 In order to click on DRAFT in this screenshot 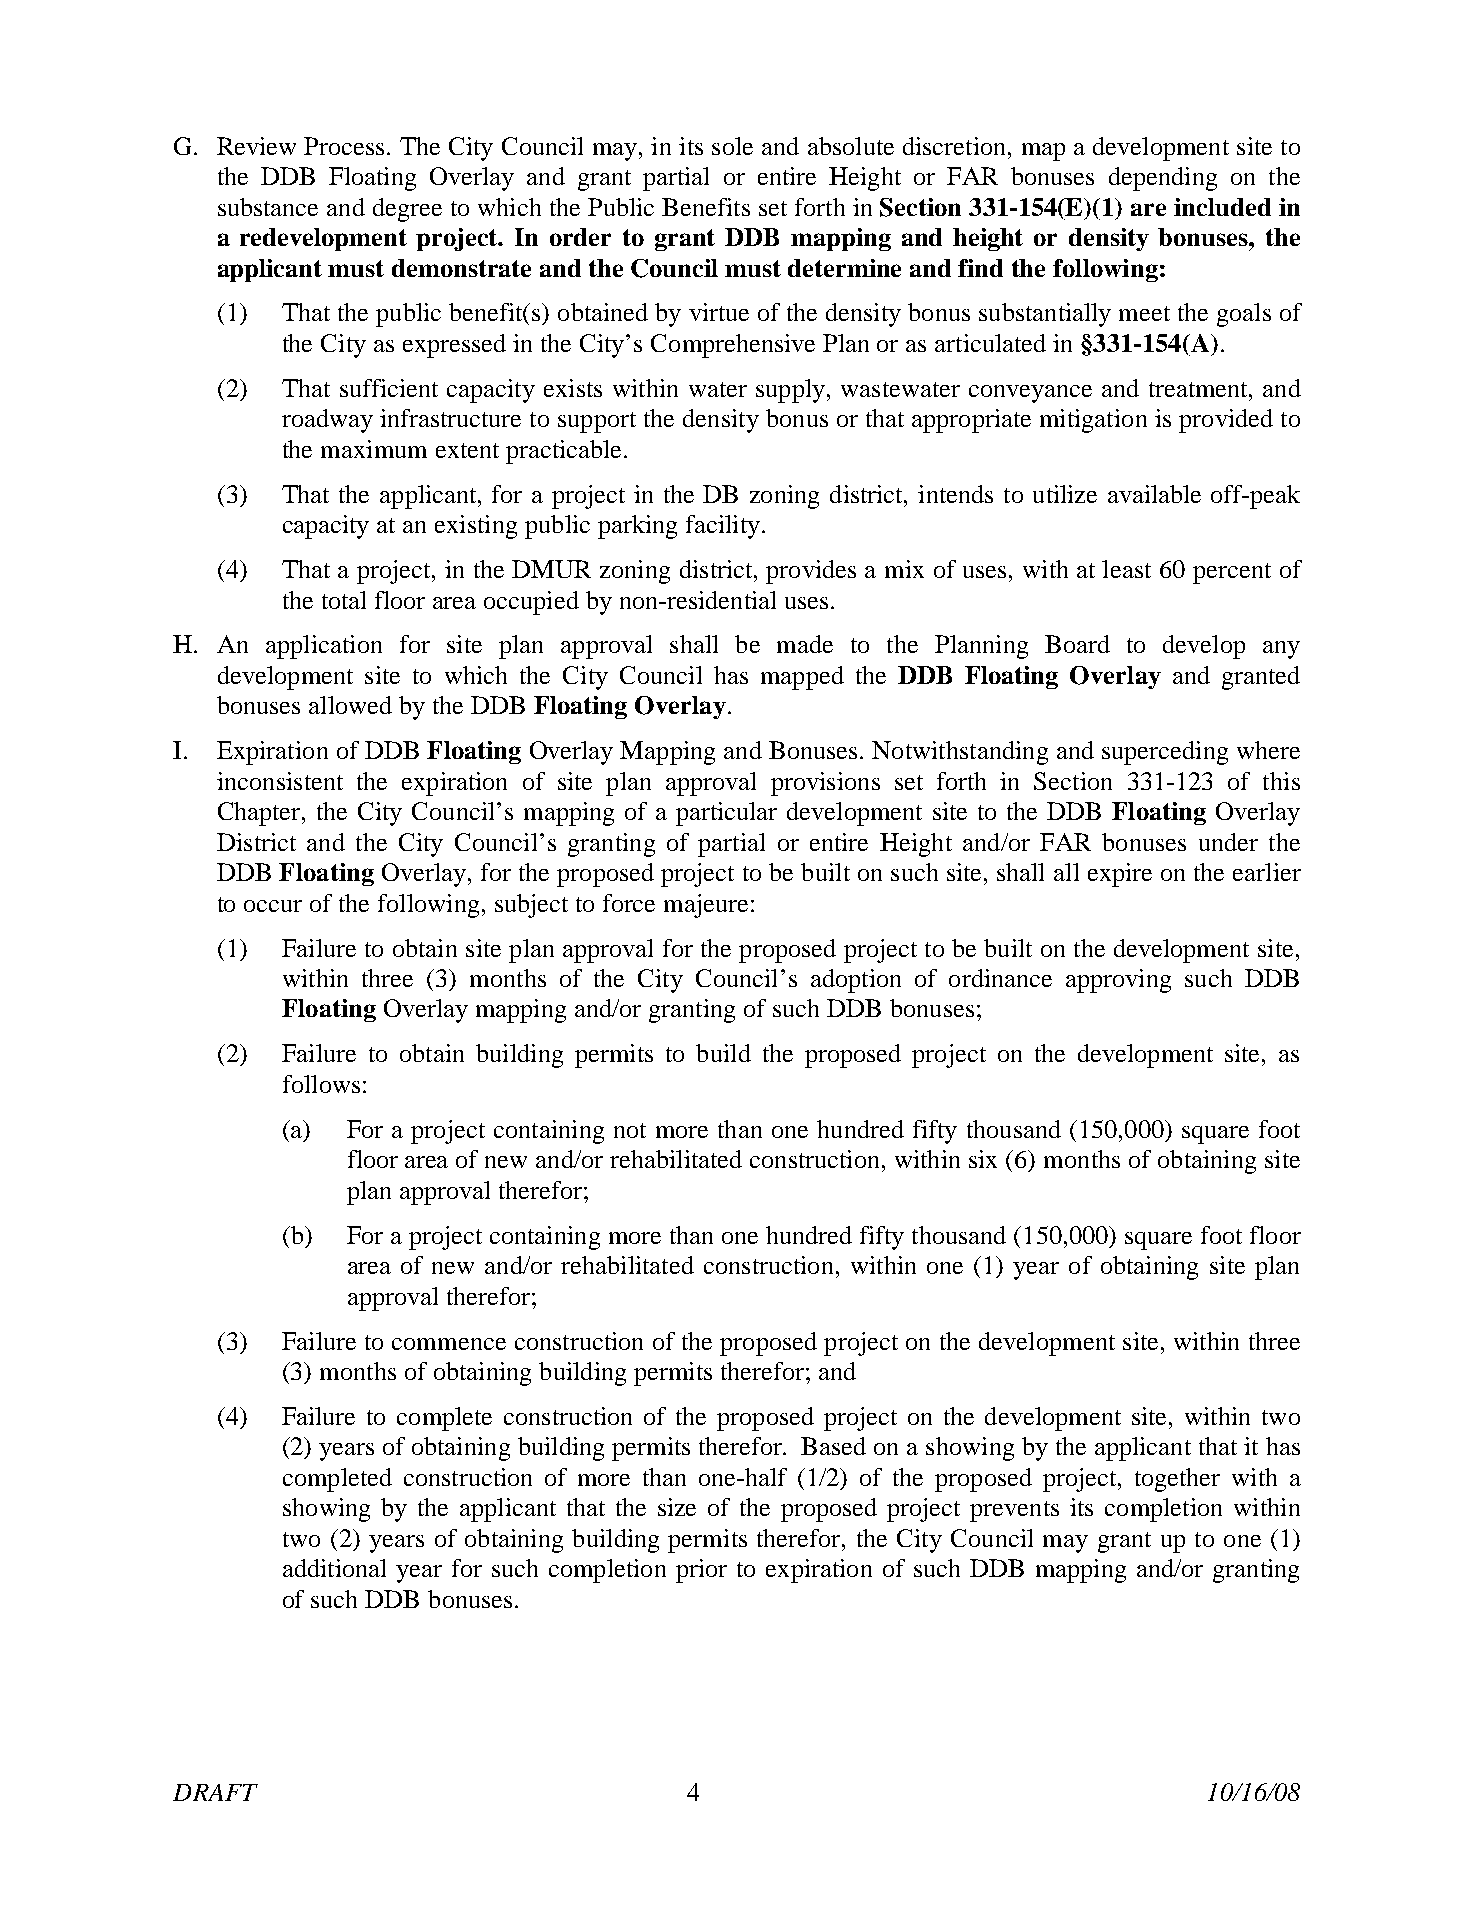, I will do `click(215, 1792)`.
